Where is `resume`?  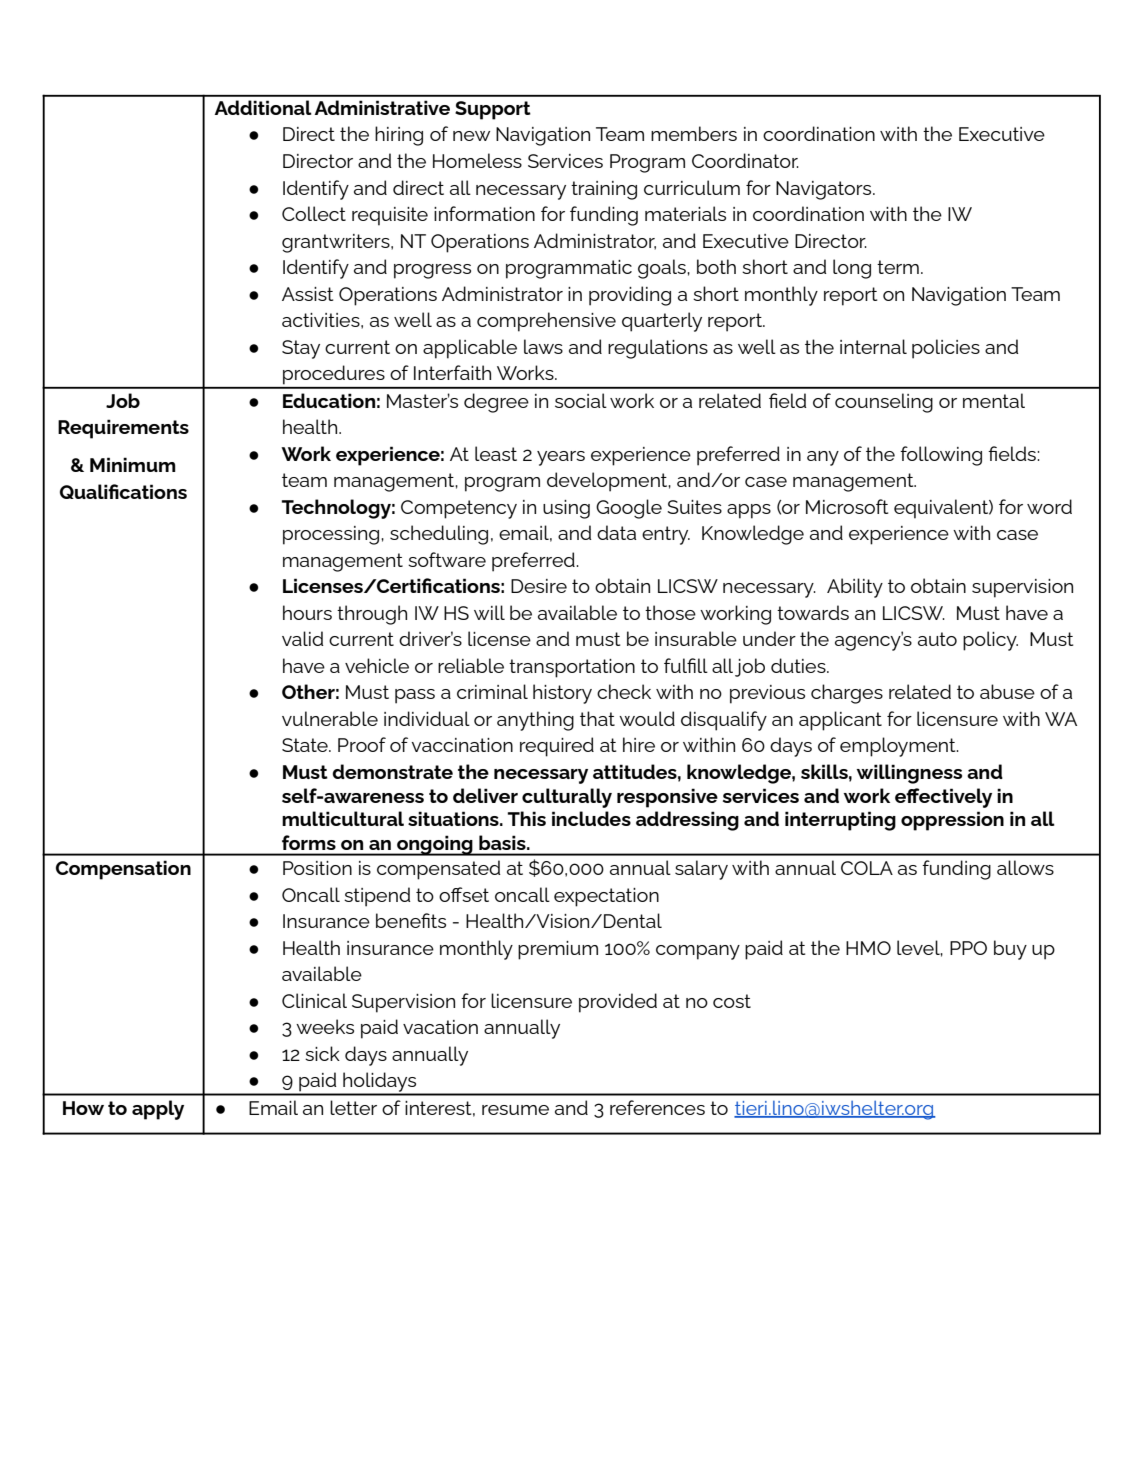
resume is located at coordinates (515, 1110).
